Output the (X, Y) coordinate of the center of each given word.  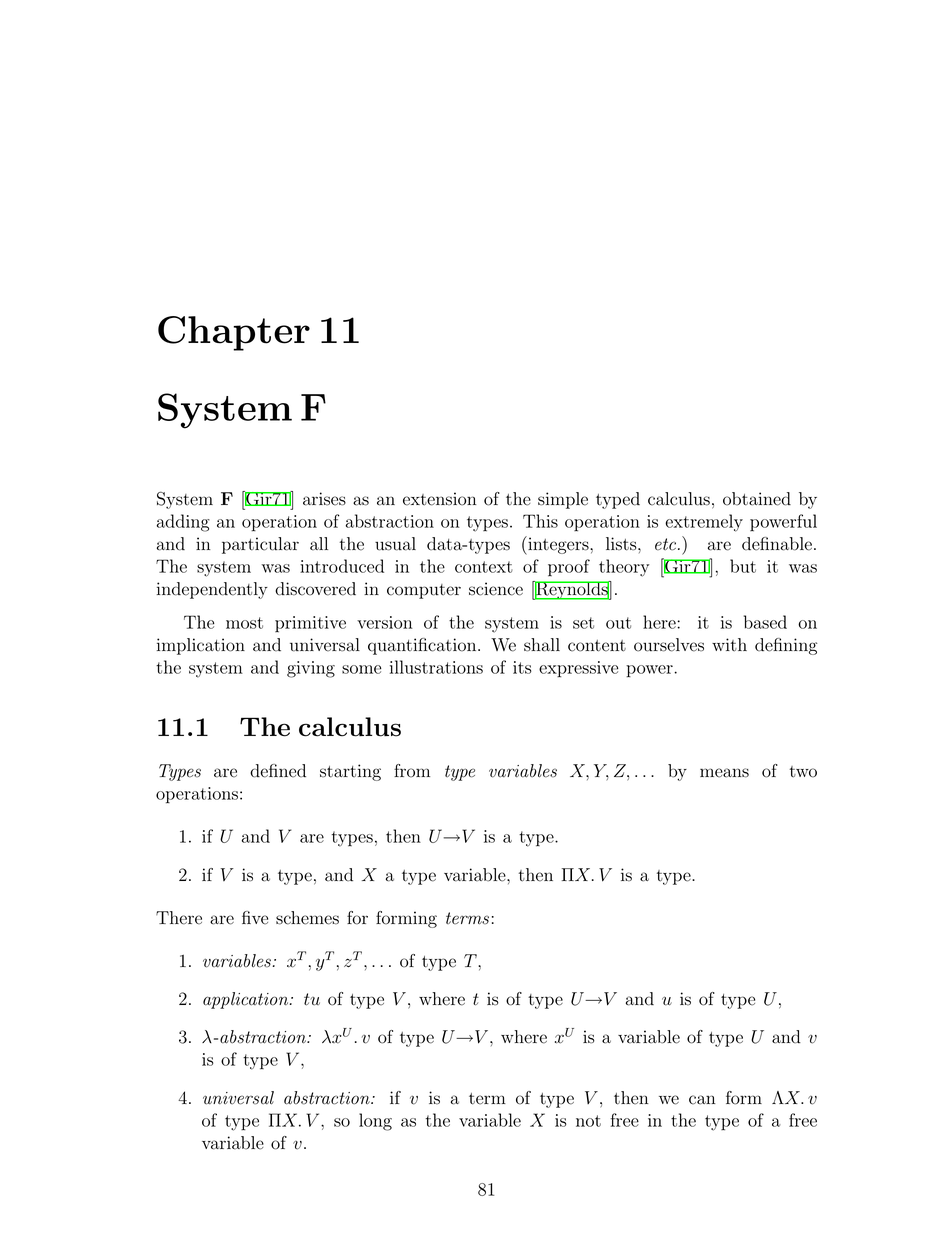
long (375, 1122)
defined (278, 771)
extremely (704, 523)
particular (260, 545)
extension (440, 499)
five (255, 918)
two (803, 772)
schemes (307, 918)
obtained (757, 499)
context (484, 567)
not (588, 1121)
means (724, 773)
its (522, 667)
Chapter (234, 333)
